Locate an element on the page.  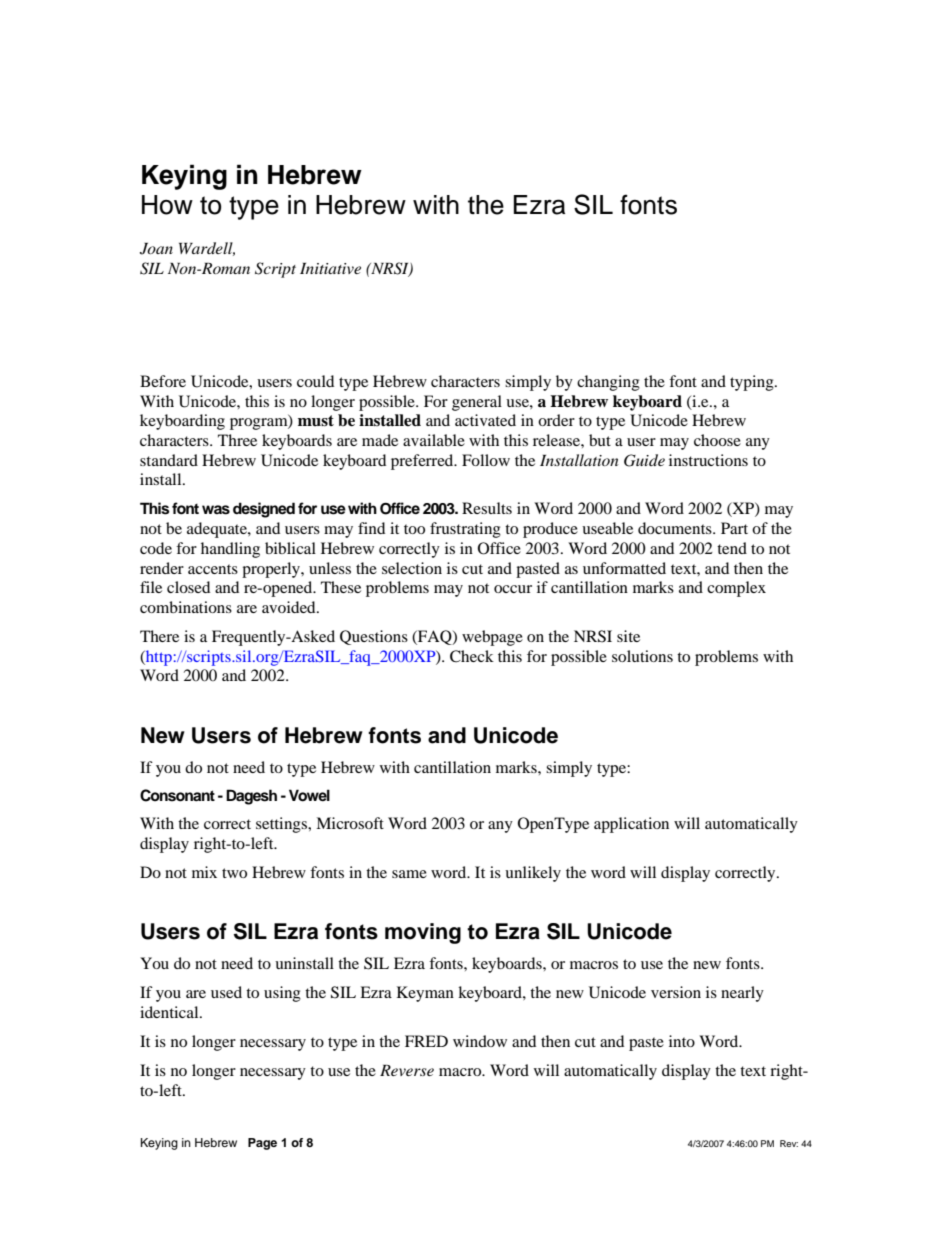
FRED is located at coordinates (426, 1041).
